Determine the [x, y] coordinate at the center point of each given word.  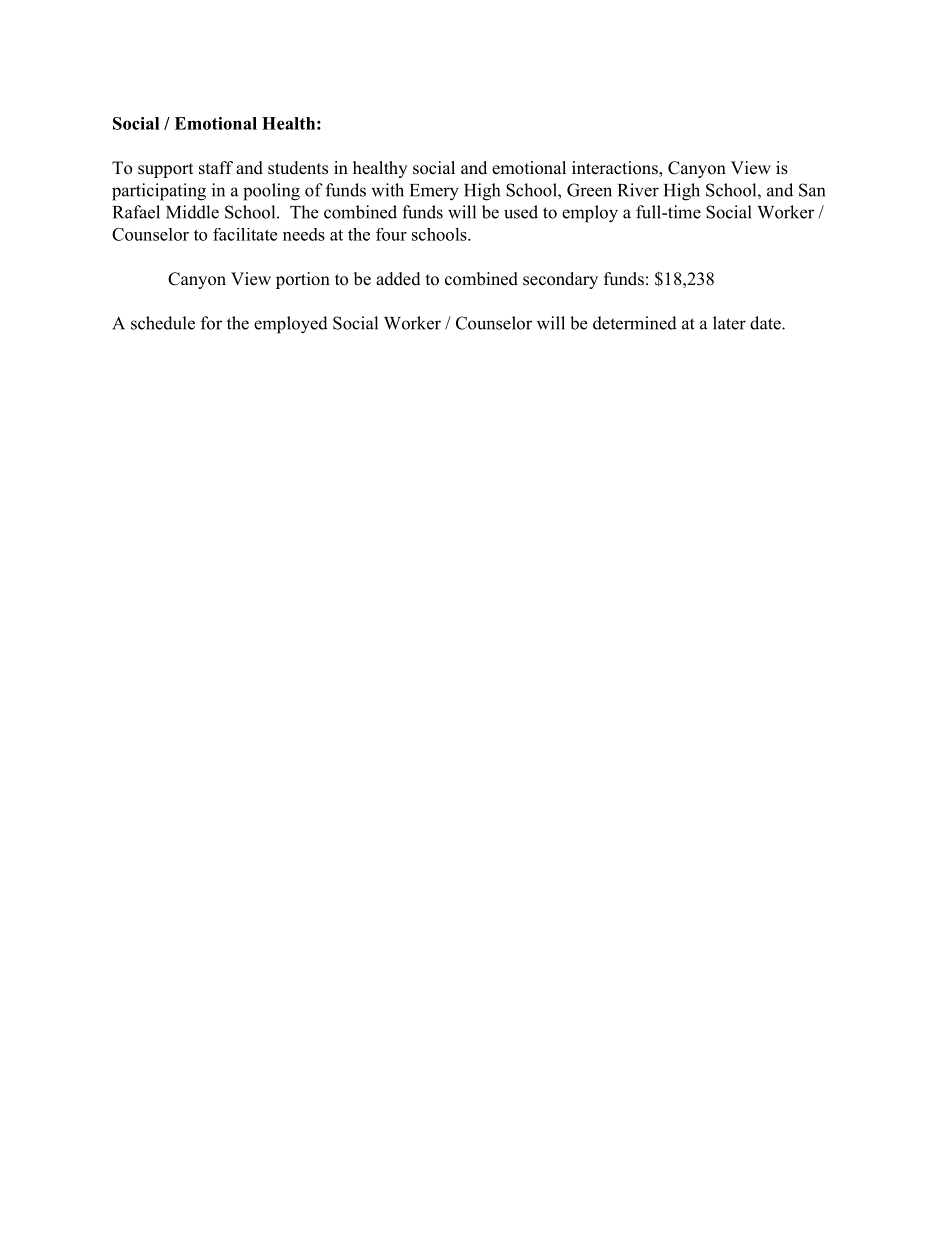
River [638, 190]
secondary [560, 280]
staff [216, 168]
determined [635, 323]
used [521, 212]
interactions [616, 169]
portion [303, 280]
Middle [192, 212]
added [398, 279]
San [812, 190]
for [211, 323]
